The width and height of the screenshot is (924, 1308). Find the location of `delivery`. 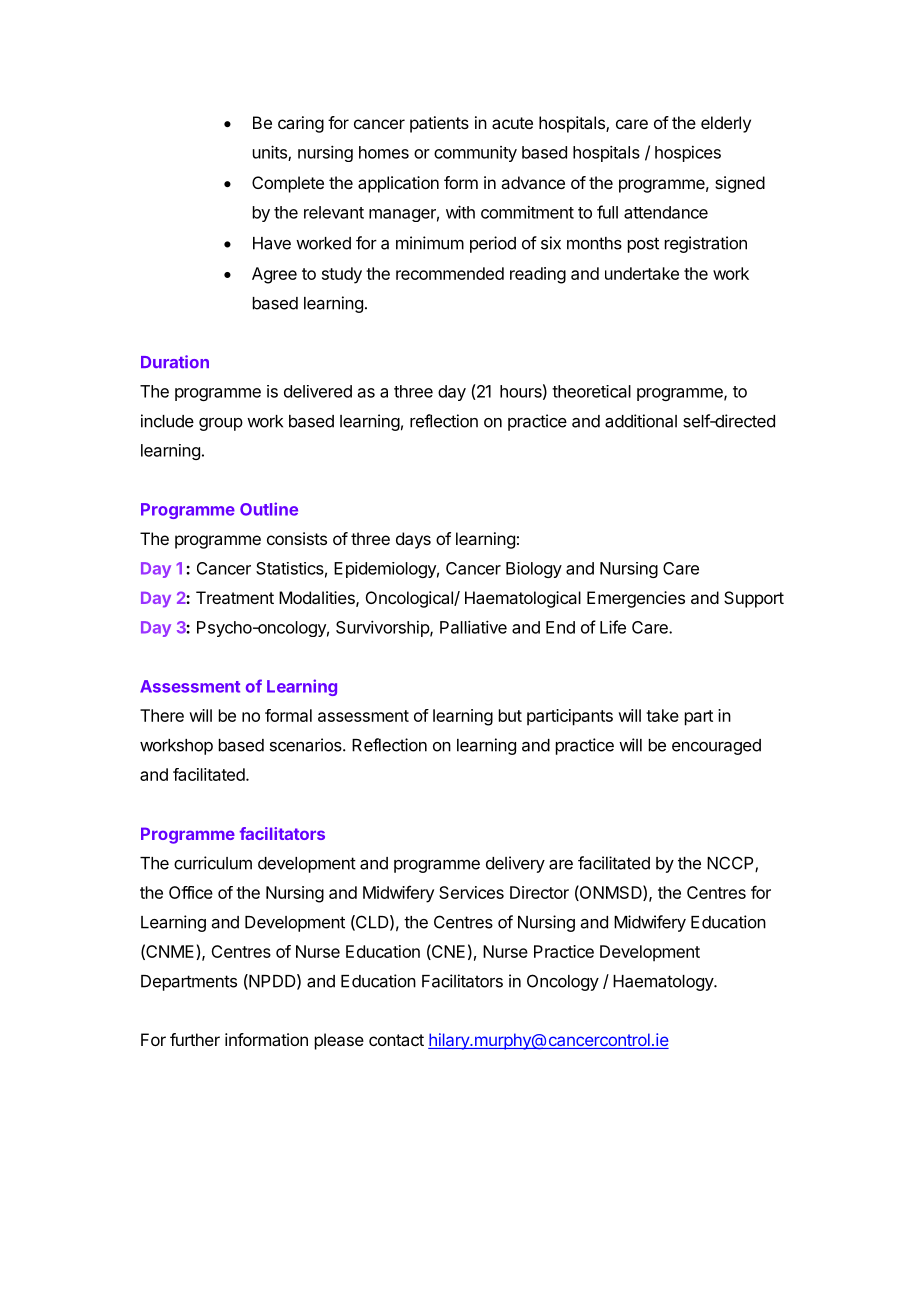

delivery is located at coordinates (515, 864).
